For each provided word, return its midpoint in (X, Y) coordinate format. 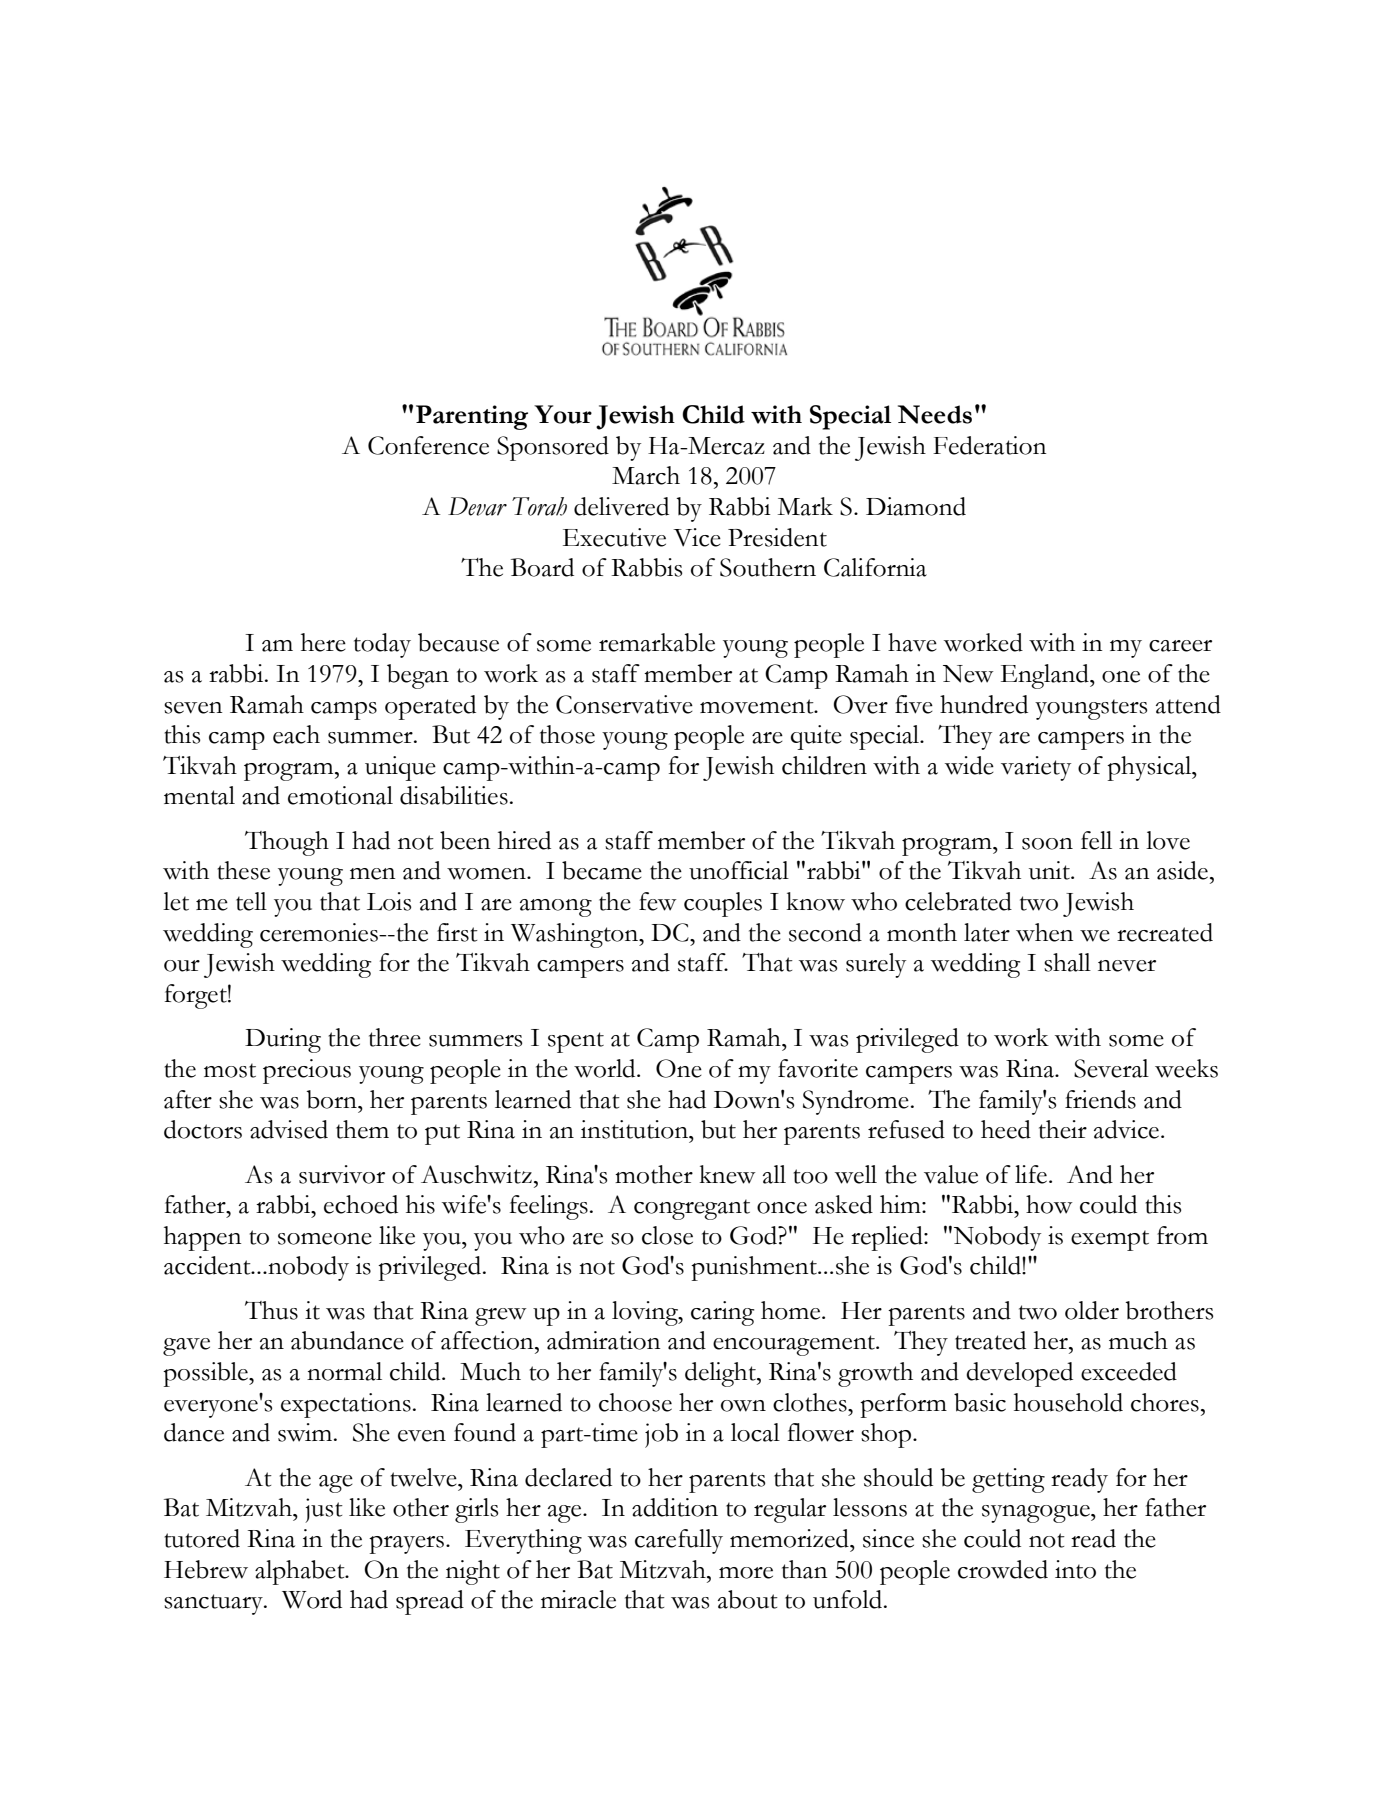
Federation (990, 445)
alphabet (301, 1572)
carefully (679, 1541)
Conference (428, 445)
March (646, 475)
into (1075, 1569)
